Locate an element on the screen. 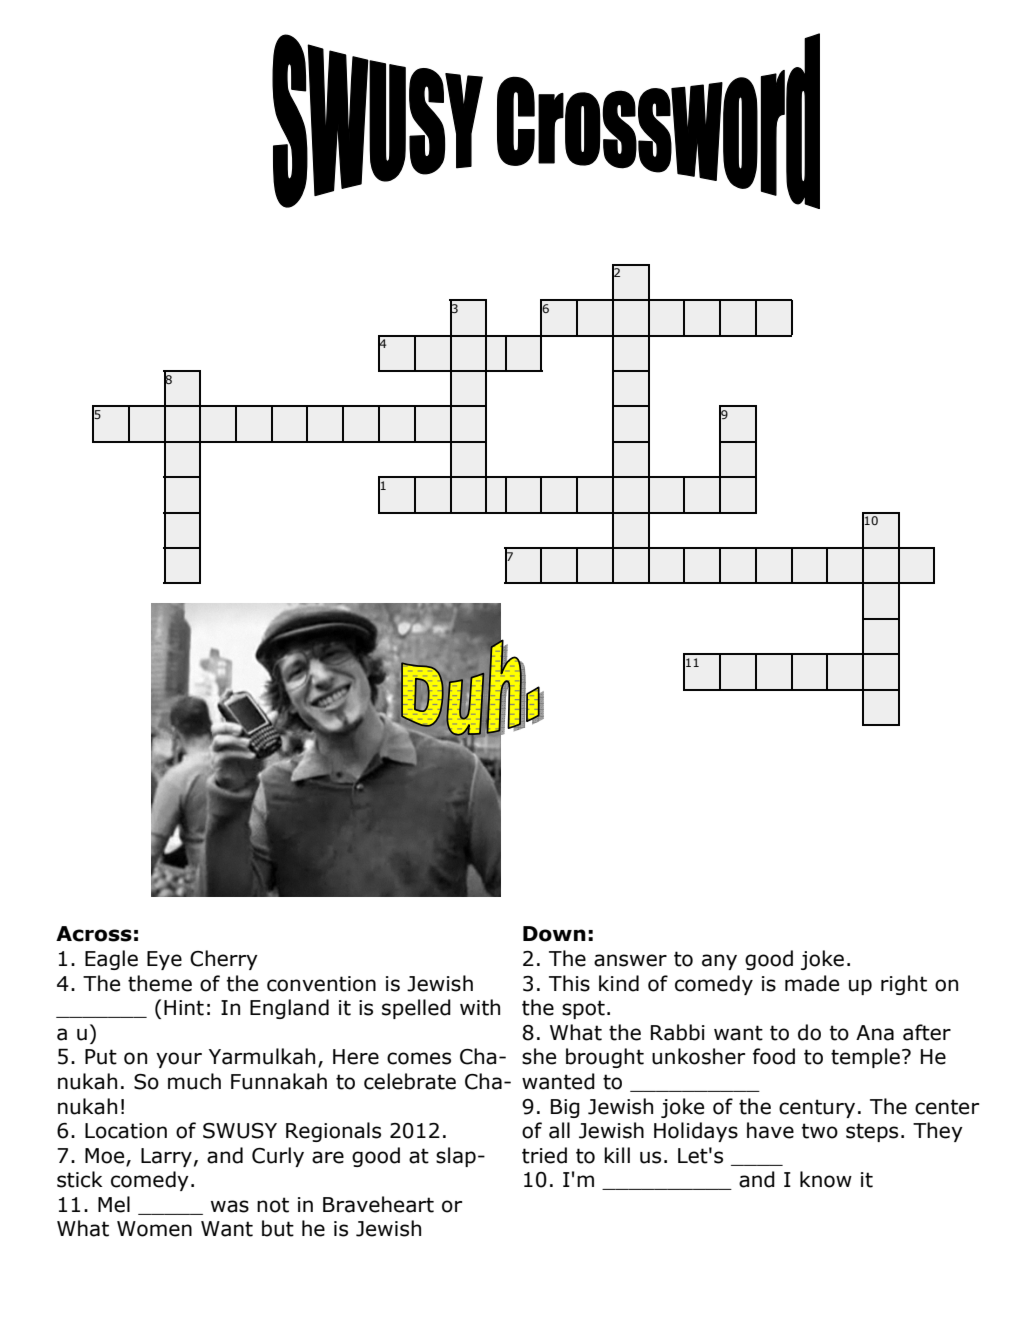 This screenshot has height=1335, width=1032. Down is located at coordinates (554, 934).
